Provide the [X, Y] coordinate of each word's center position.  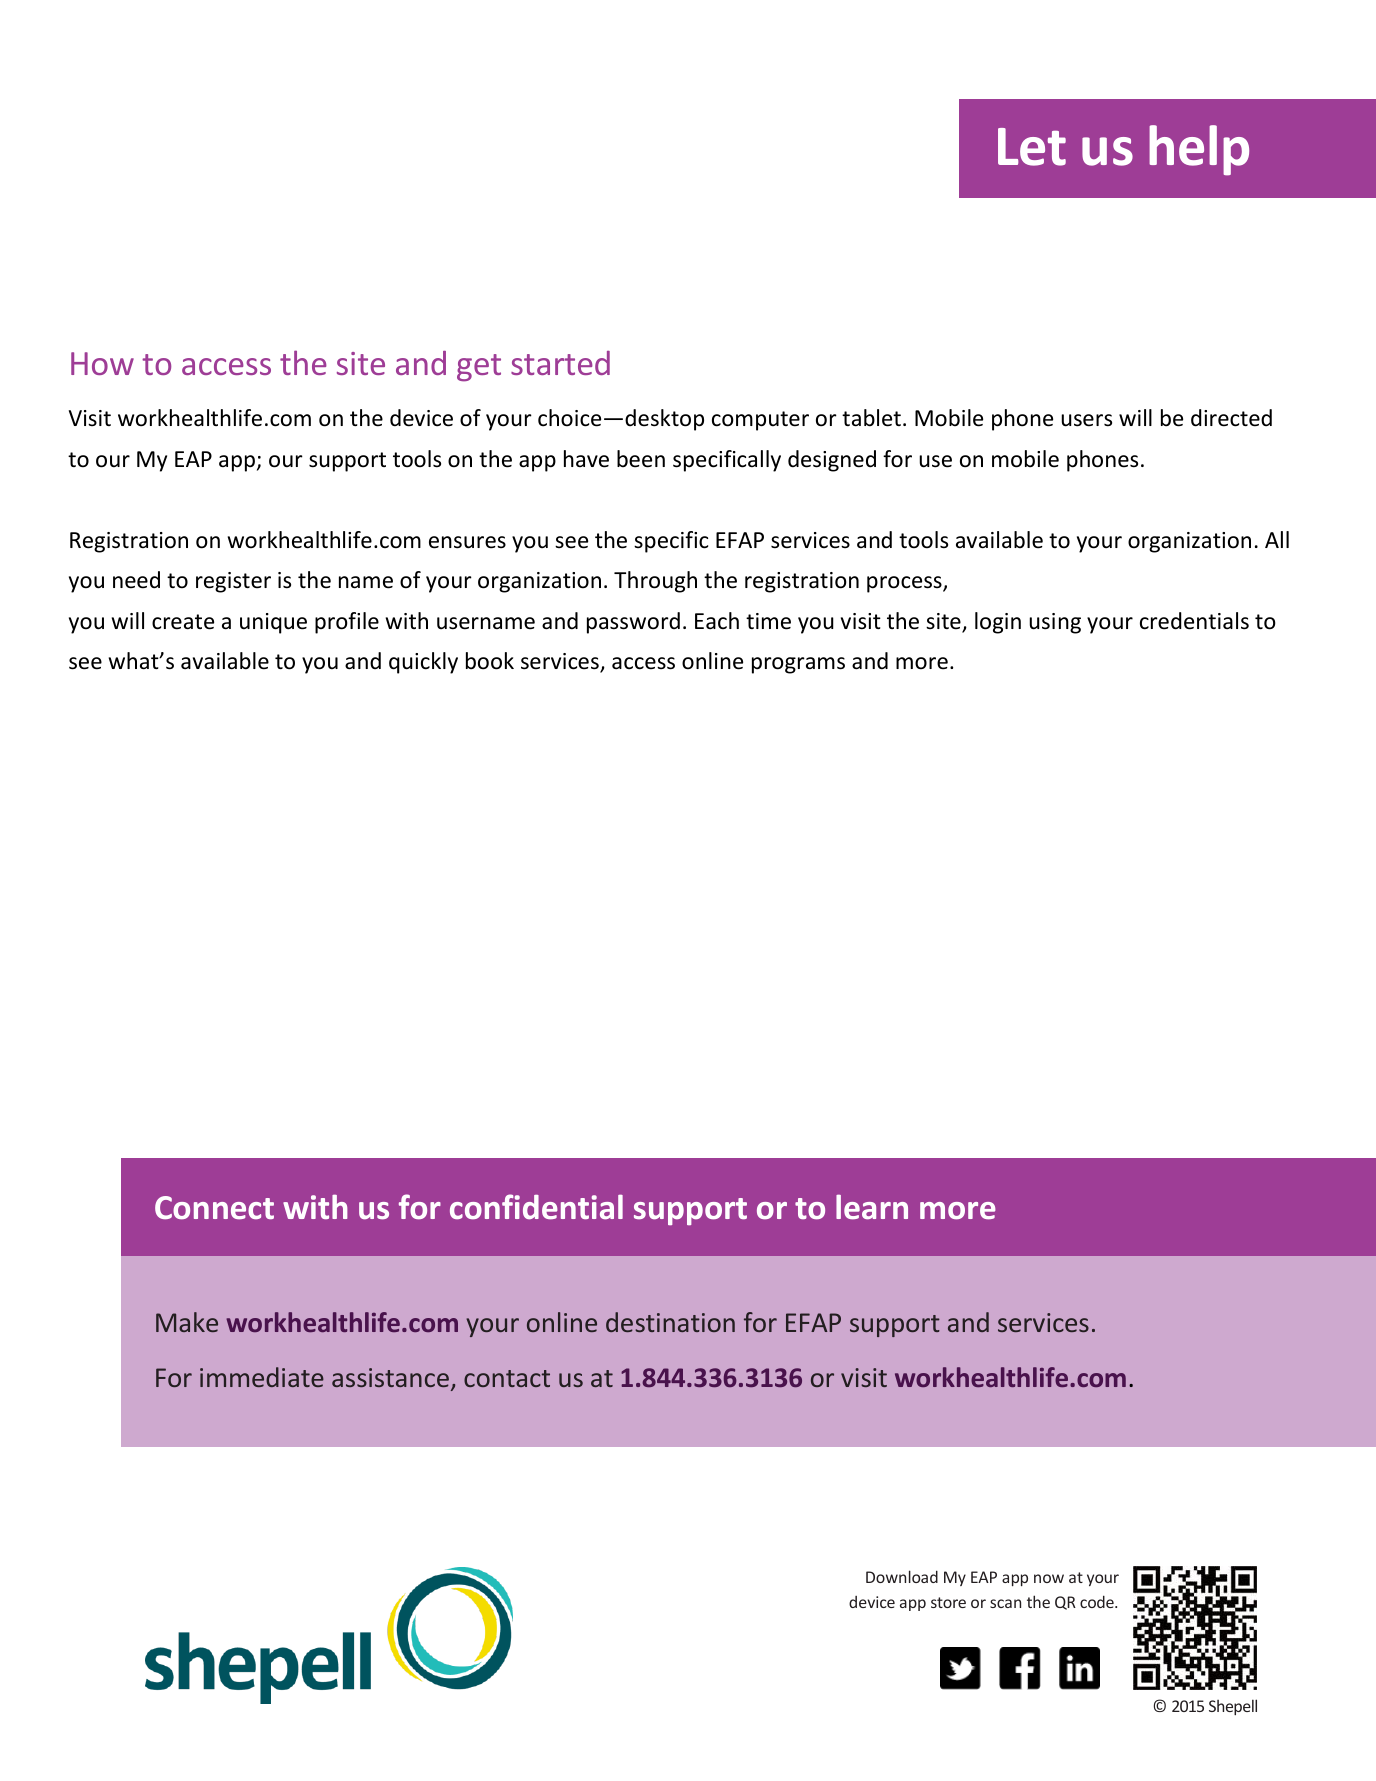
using [1055, 623]
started [560, 363]
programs [798, 665]
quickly [423, 663]
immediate [262, 1377]
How [102, 363]
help [1199, 150]
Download [902, 1576]
